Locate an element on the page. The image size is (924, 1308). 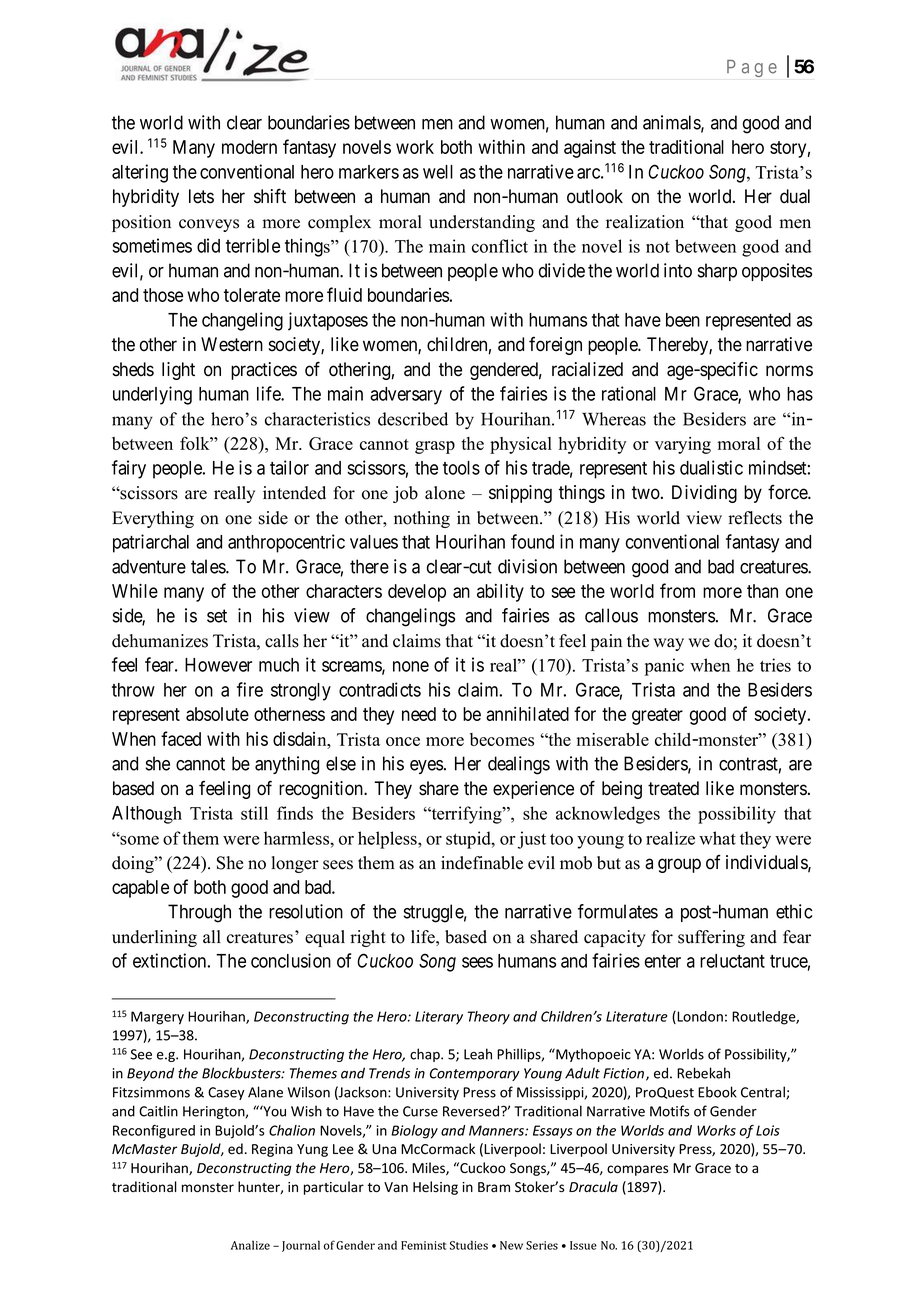
sharp is located at coordinates (717, 272).
